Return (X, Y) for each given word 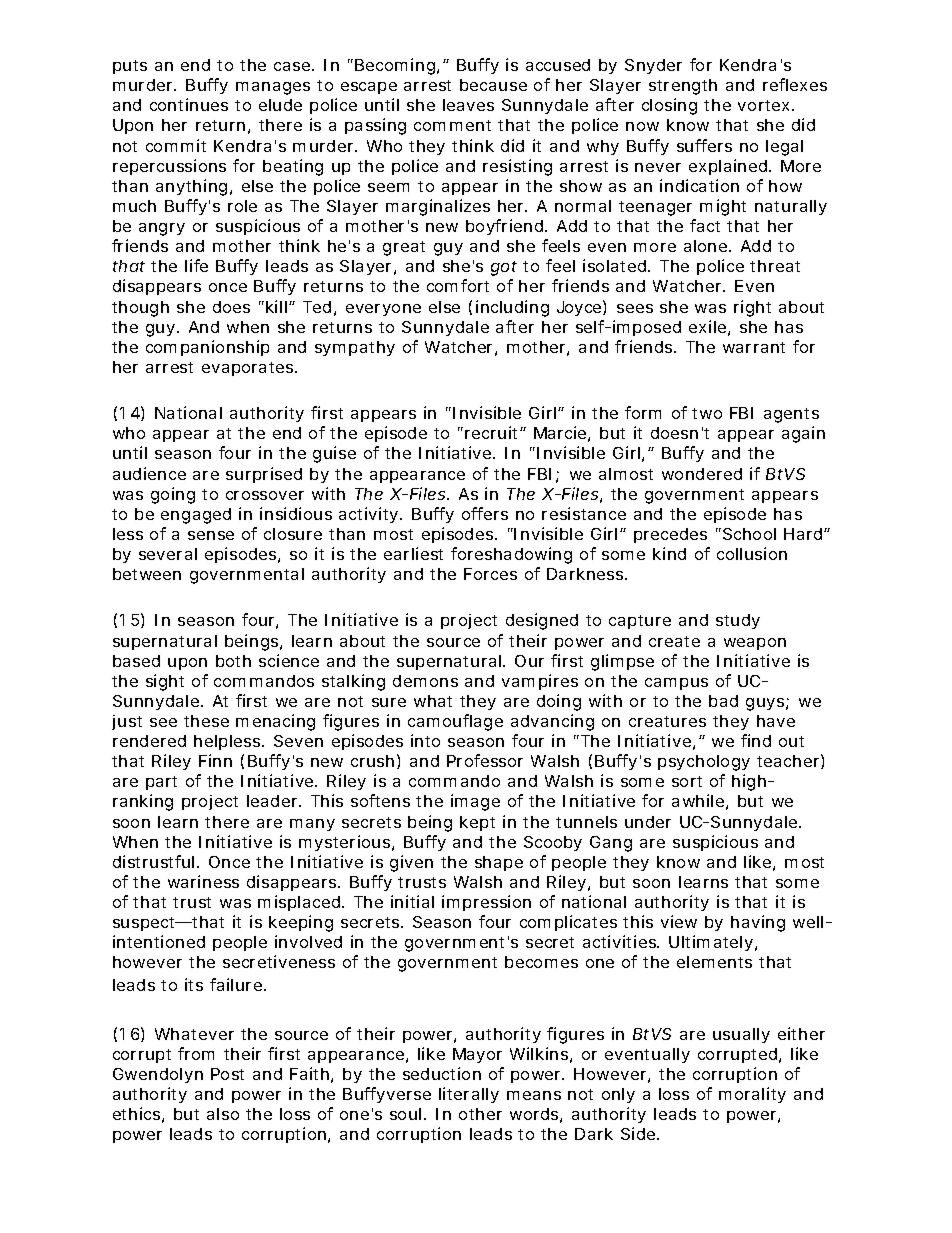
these (206, 721)
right (752, 308)
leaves (468, 105)
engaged (196, 516)
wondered (702, 474)
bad (723, 701)
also (223, 1114)
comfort (458, 285)
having (758, 923)
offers (485, 513)
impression (486, 903)
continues (189, 104)
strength (683, 87)
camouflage (455, 722)
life (196, 265)
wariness (203, 881)
